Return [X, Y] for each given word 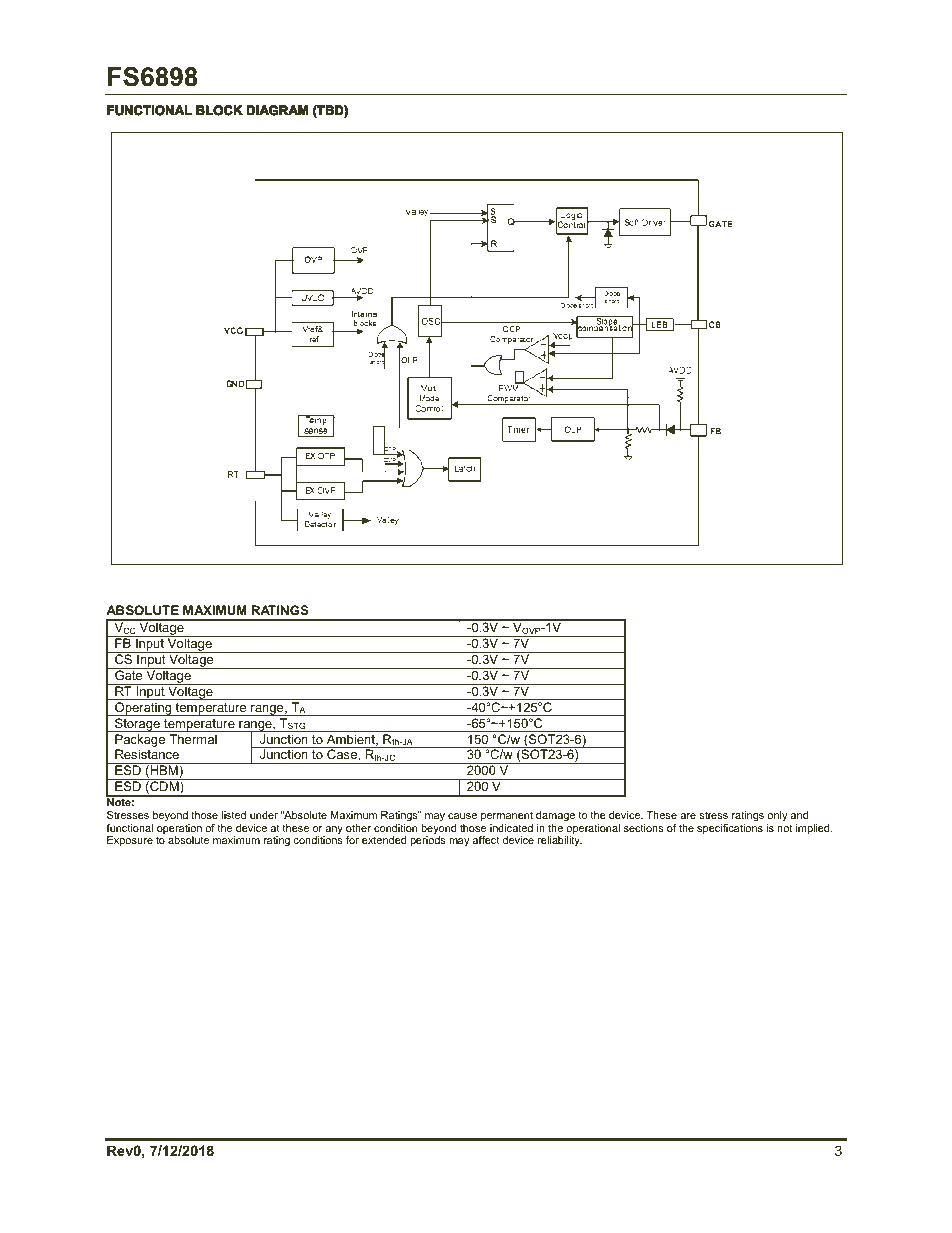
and [799, 815]
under [264, 815]
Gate [129, 674]
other [358, 828]
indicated [511, 828]
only [777, 816]
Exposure [130, 841]
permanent [507, 816]
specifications [730, 829]
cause [462, 816]
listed [234, 815]
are [688, 816]
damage [555, 816]
